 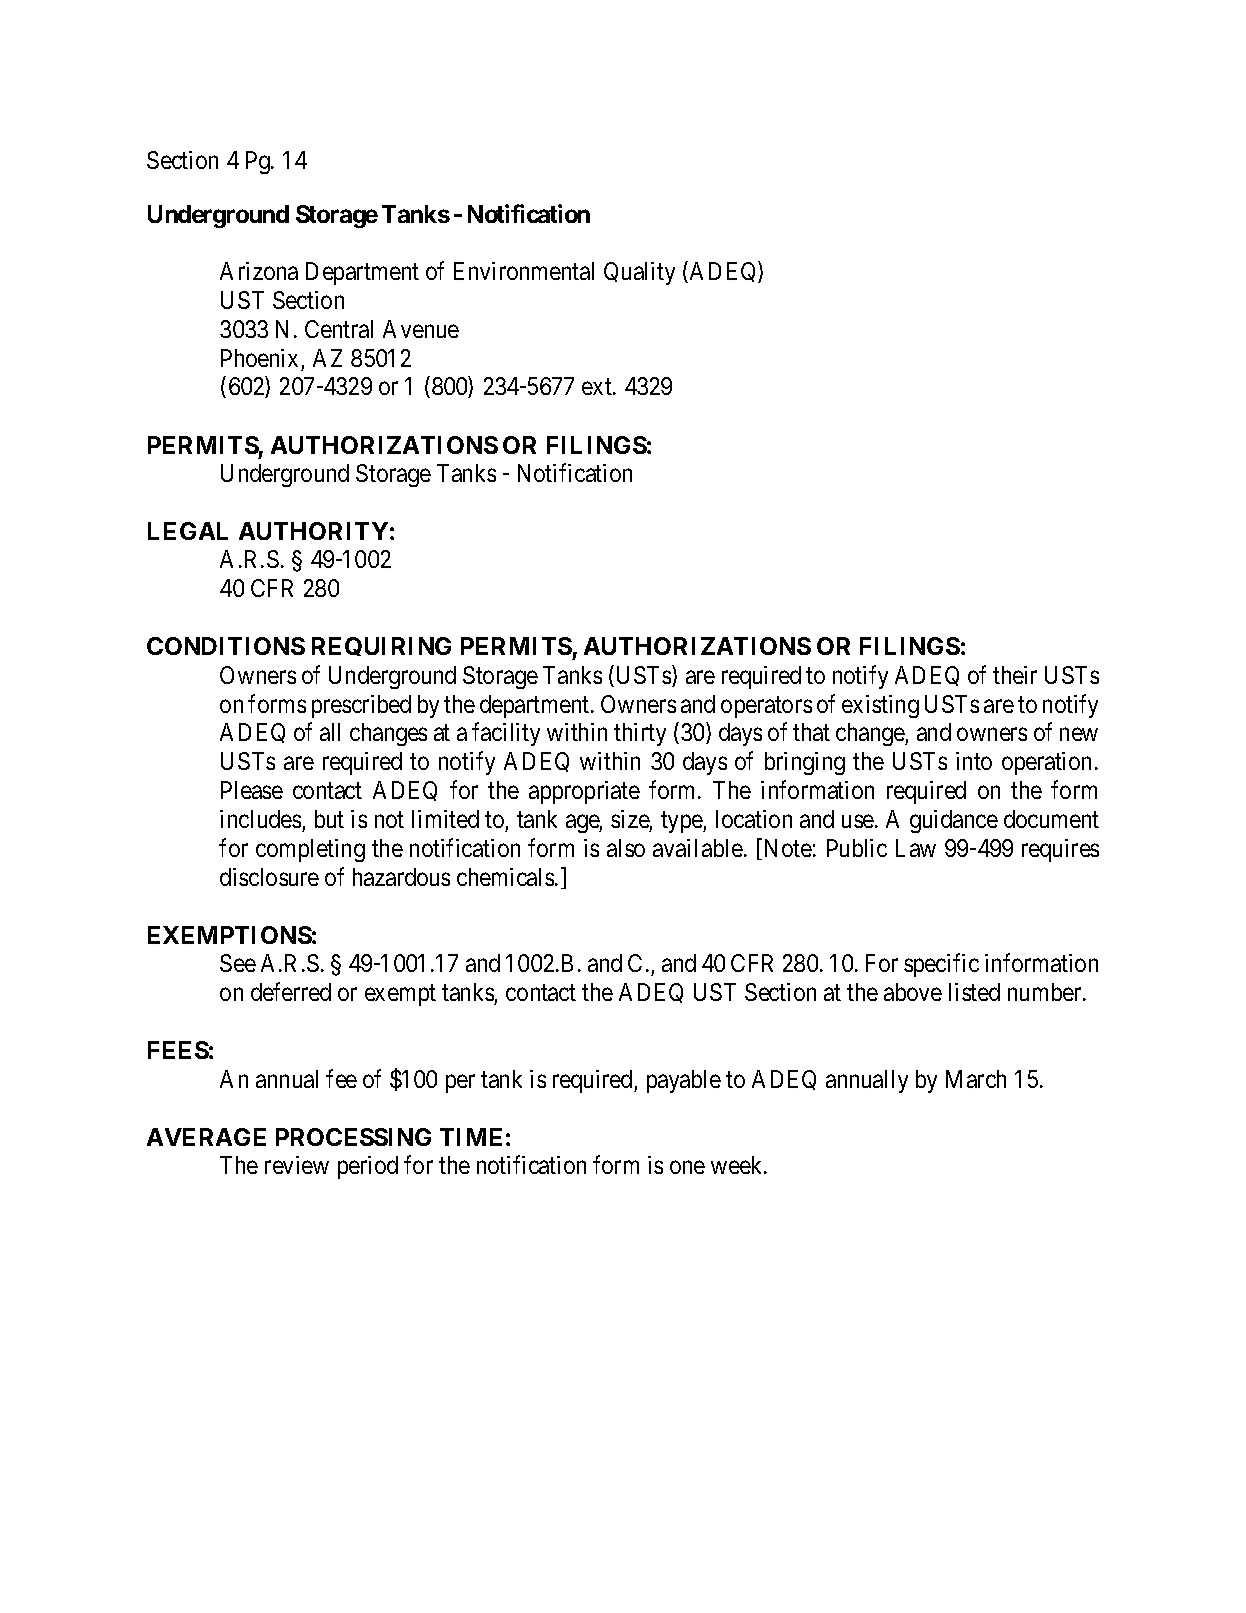 What do you see at coordinates (1015, 675) in the screenshot?
I see `their` at bounding box center [1015, 675].
